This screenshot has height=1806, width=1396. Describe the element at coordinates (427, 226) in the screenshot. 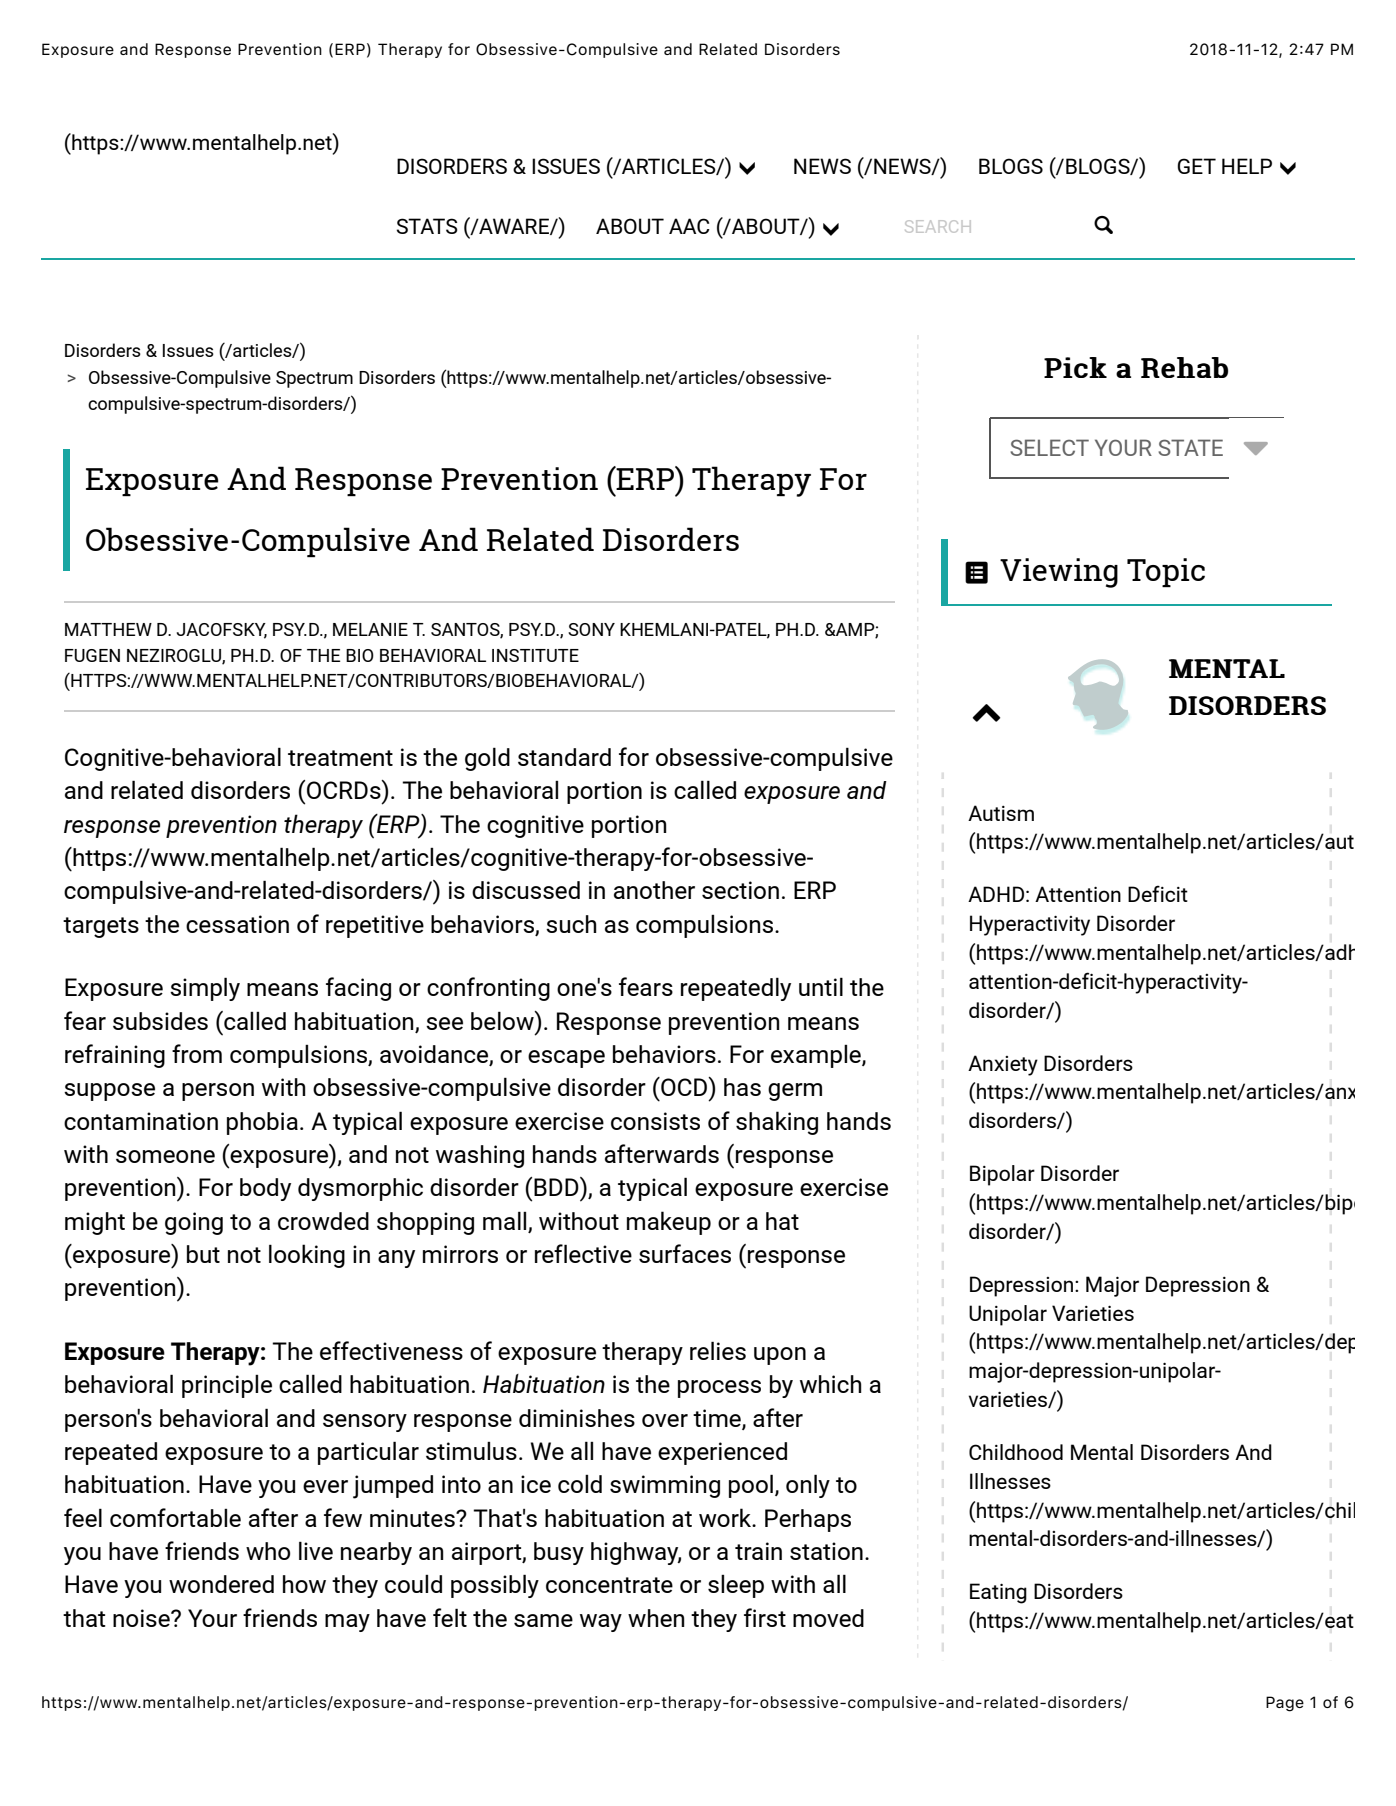

I see `STATS` at that location.
